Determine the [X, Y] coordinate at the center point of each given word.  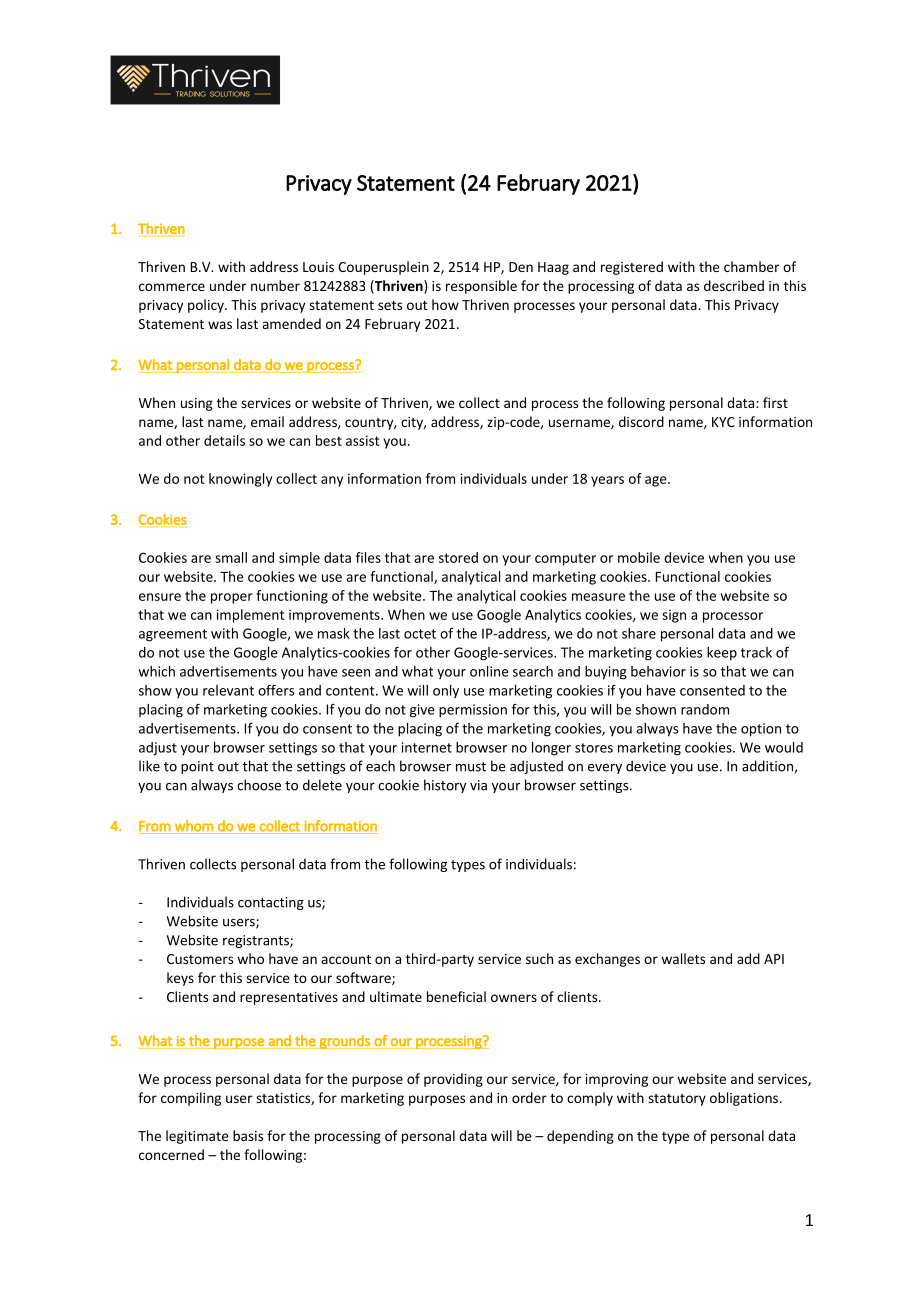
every [605, 769]
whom [194, 827]
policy [207, 306]
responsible [481, 287]
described [734, 285]
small [231, 557]
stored [458, 557]
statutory [677, 1100]
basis [248, 1135]
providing [453, 1080]
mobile [639, 557]
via [478, 785]
